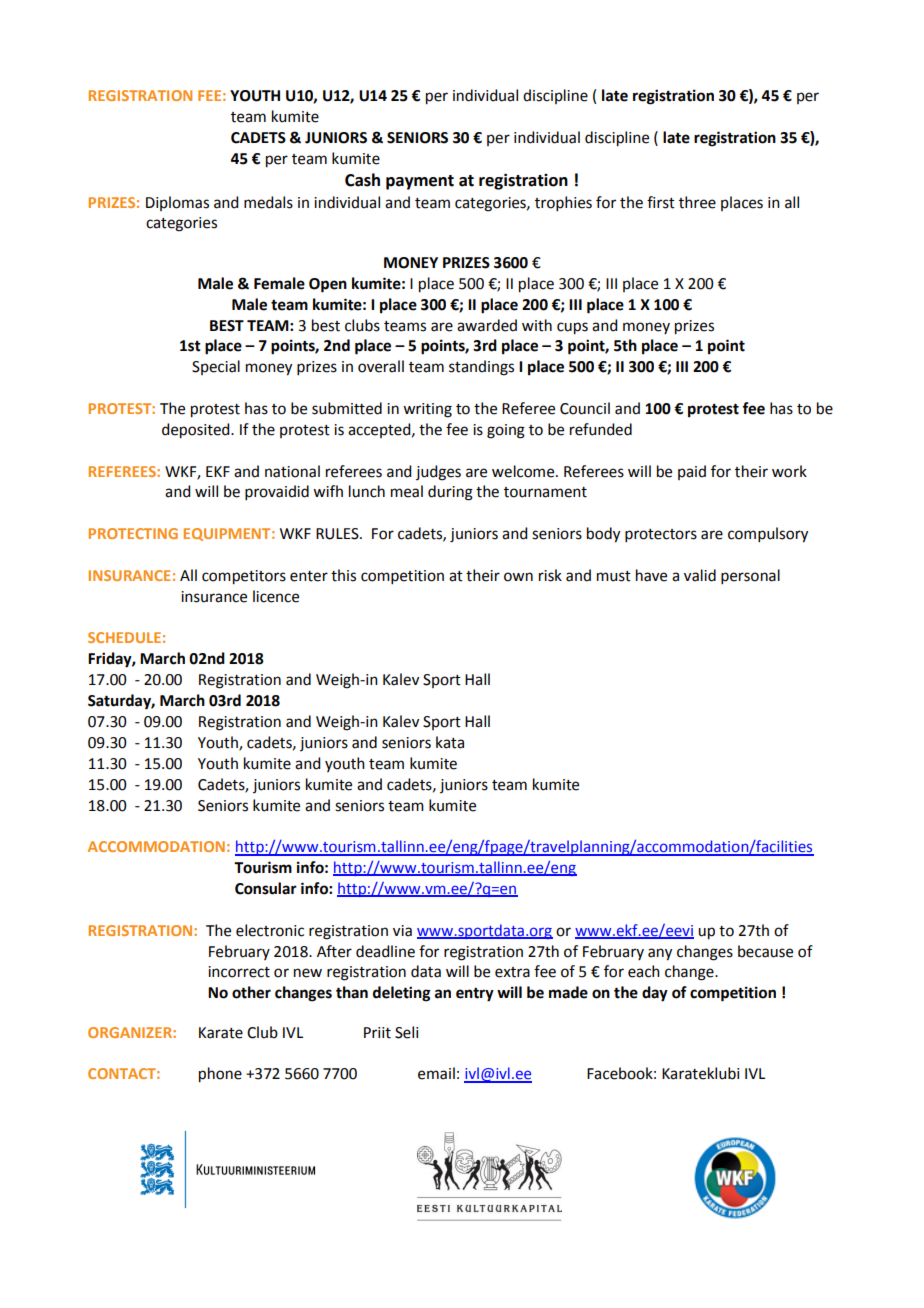 The width and height of the screenshot is (924, 1308). Describe the element at coordinates (220, 1075) in the screenshot. I see `phone` at that location.
